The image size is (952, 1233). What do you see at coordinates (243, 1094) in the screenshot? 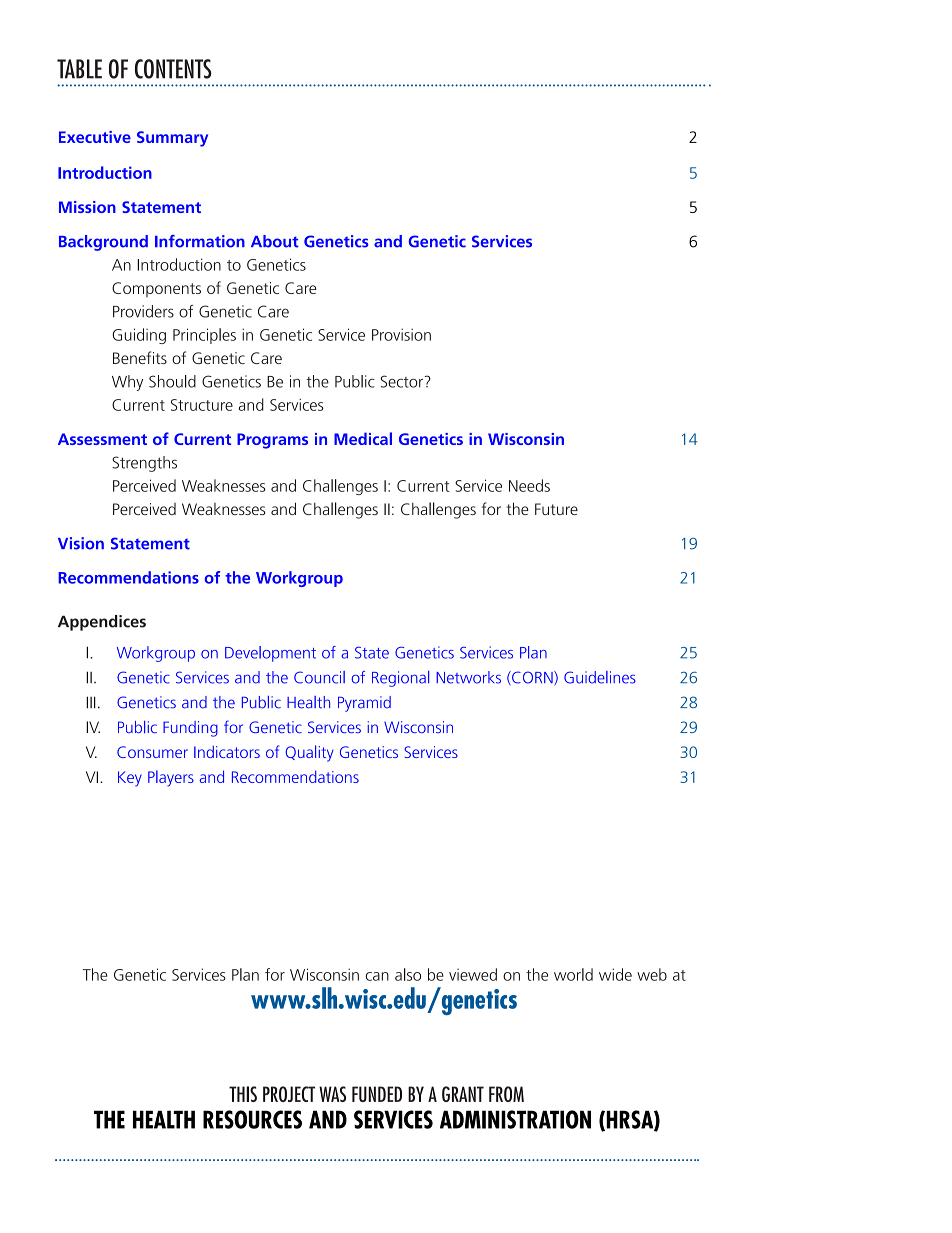
I see `THIS` at bounding box center [243, 1094].
